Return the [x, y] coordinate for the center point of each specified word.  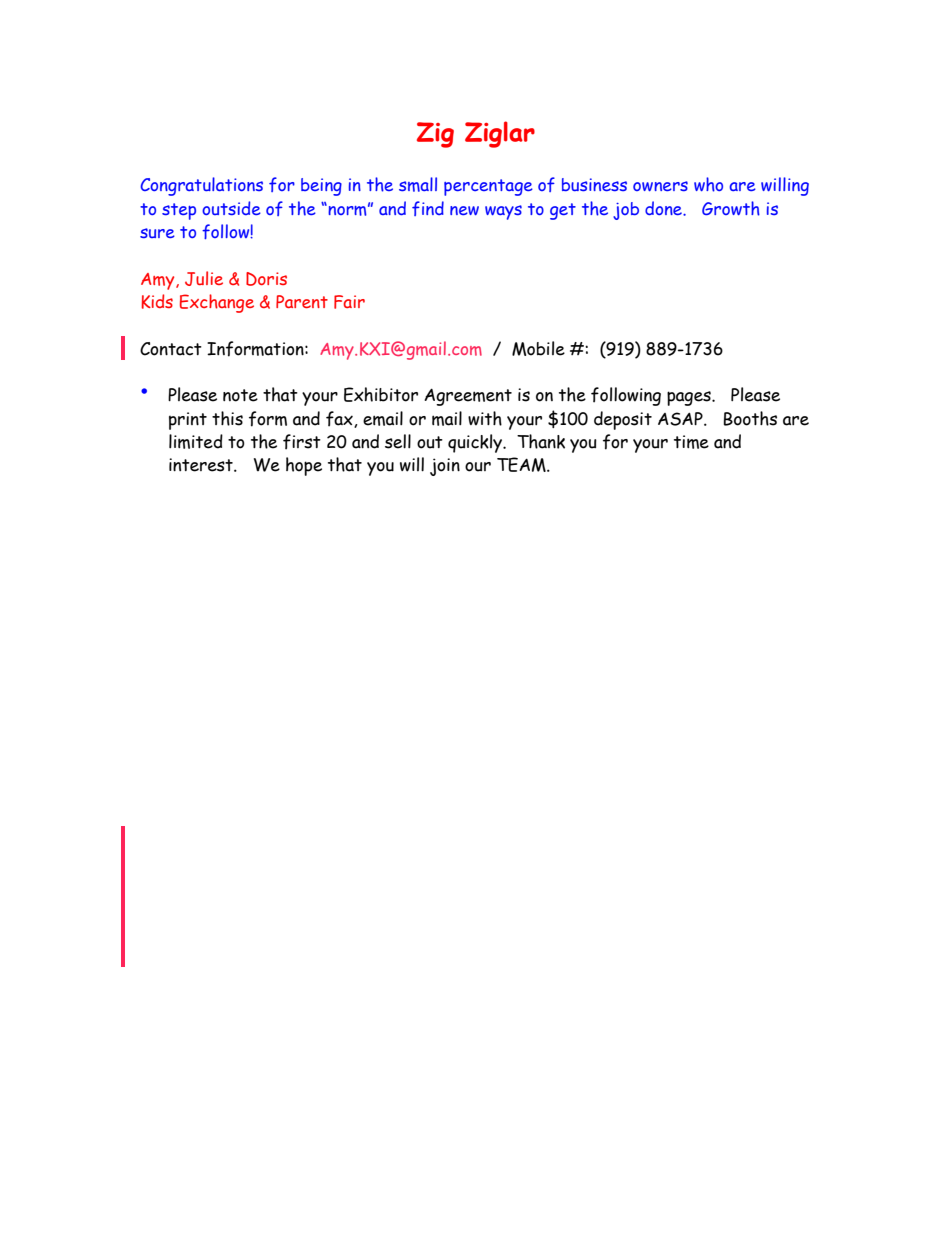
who [708, 184]
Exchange [217, 303]
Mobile [538, 348]
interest [202, 465]
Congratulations [201, 186]
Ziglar [500, 134]
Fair [349, 302]
